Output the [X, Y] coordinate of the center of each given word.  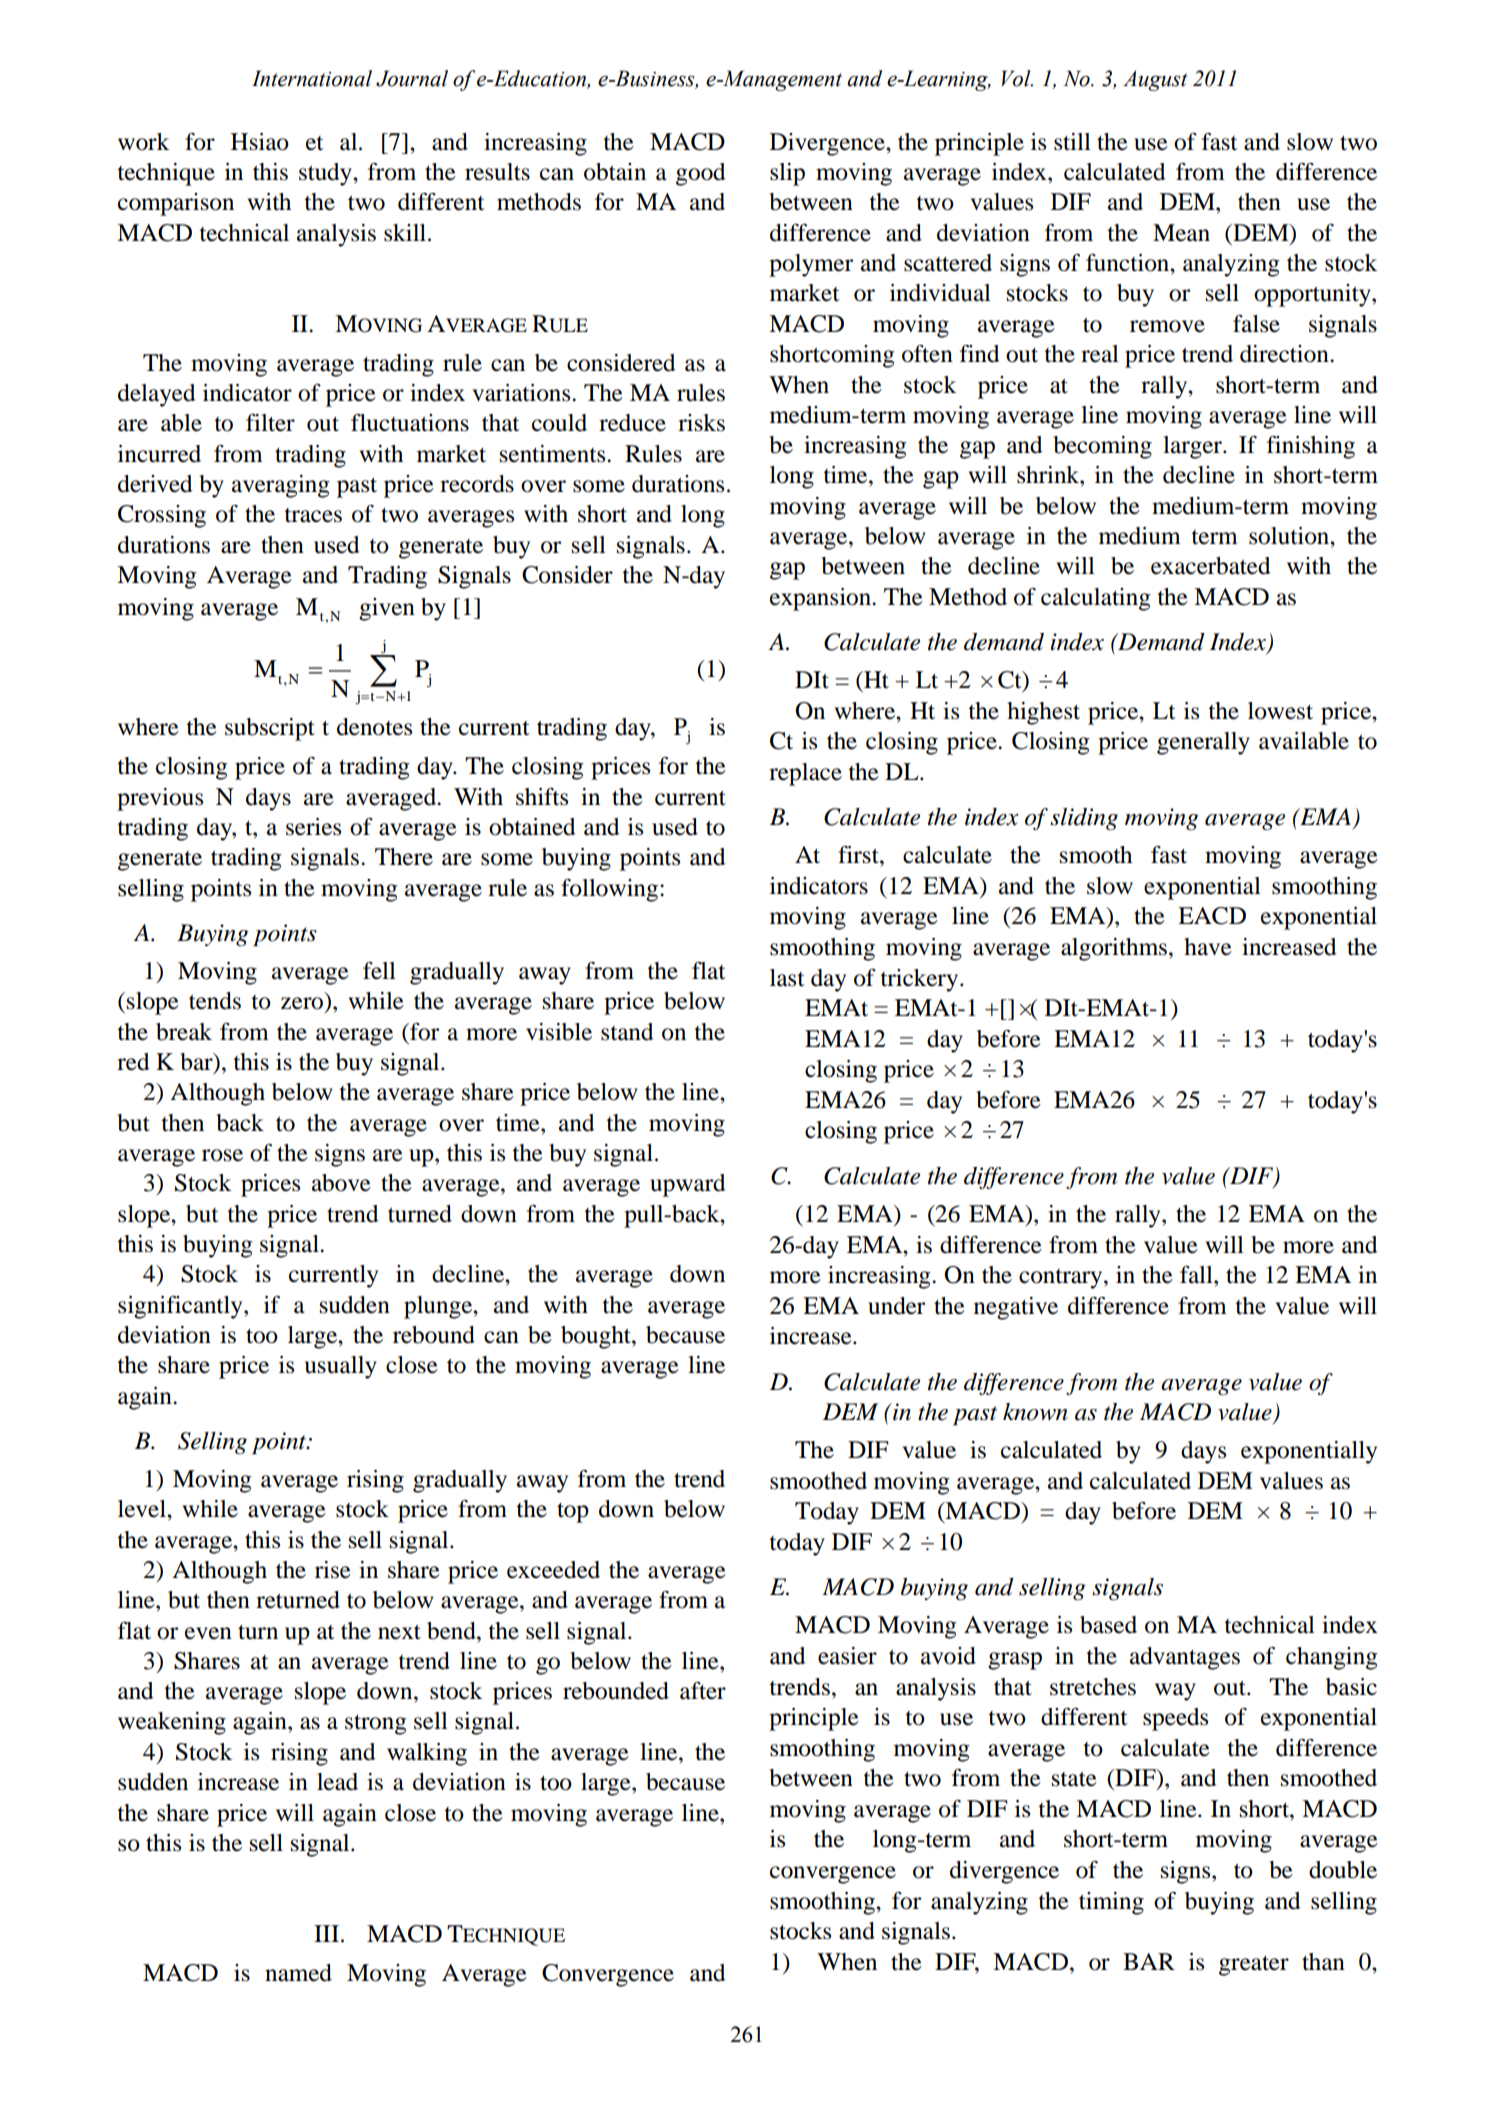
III [326, 1933]
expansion [821, 599]
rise [333, 1570]
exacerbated [1210, 566]
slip [787, 174]
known [1035, 1412]
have [1208, 947]
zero [303, 1004]
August [1155, 80]
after [703, 1691]
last [787, 978]
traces [313, 515]
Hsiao [260, 142]
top [573, 1513]
